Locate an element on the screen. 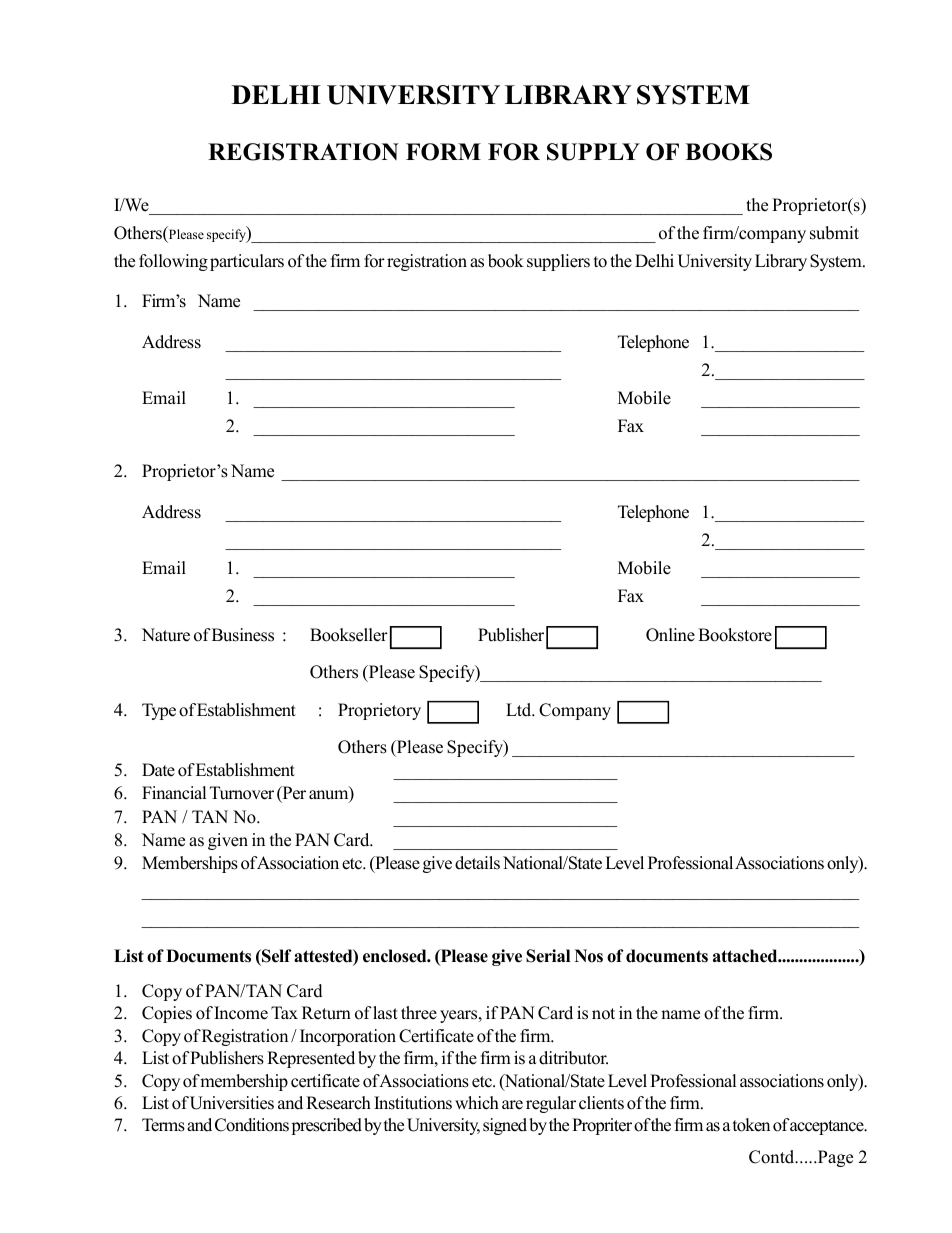  Nos is located at coordinates (589, 956).
